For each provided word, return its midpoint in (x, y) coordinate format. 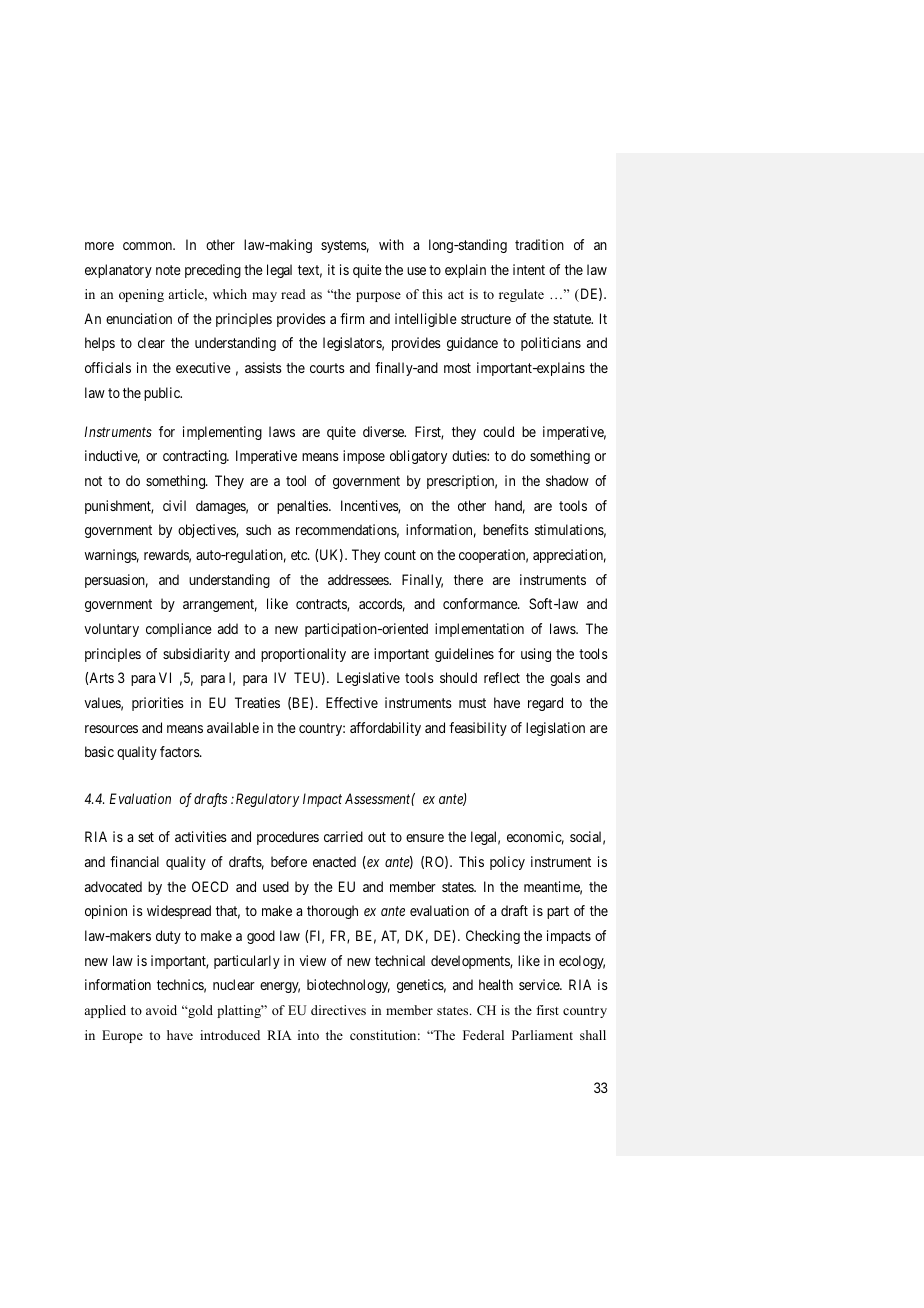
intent (529, 269)
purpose (378, 297)
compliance (179, 630)
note (168, 270)
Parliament (542, 1035)
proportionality (303, 655)
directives (338, 1010)
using (536, 655)
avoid (161, 1010)
